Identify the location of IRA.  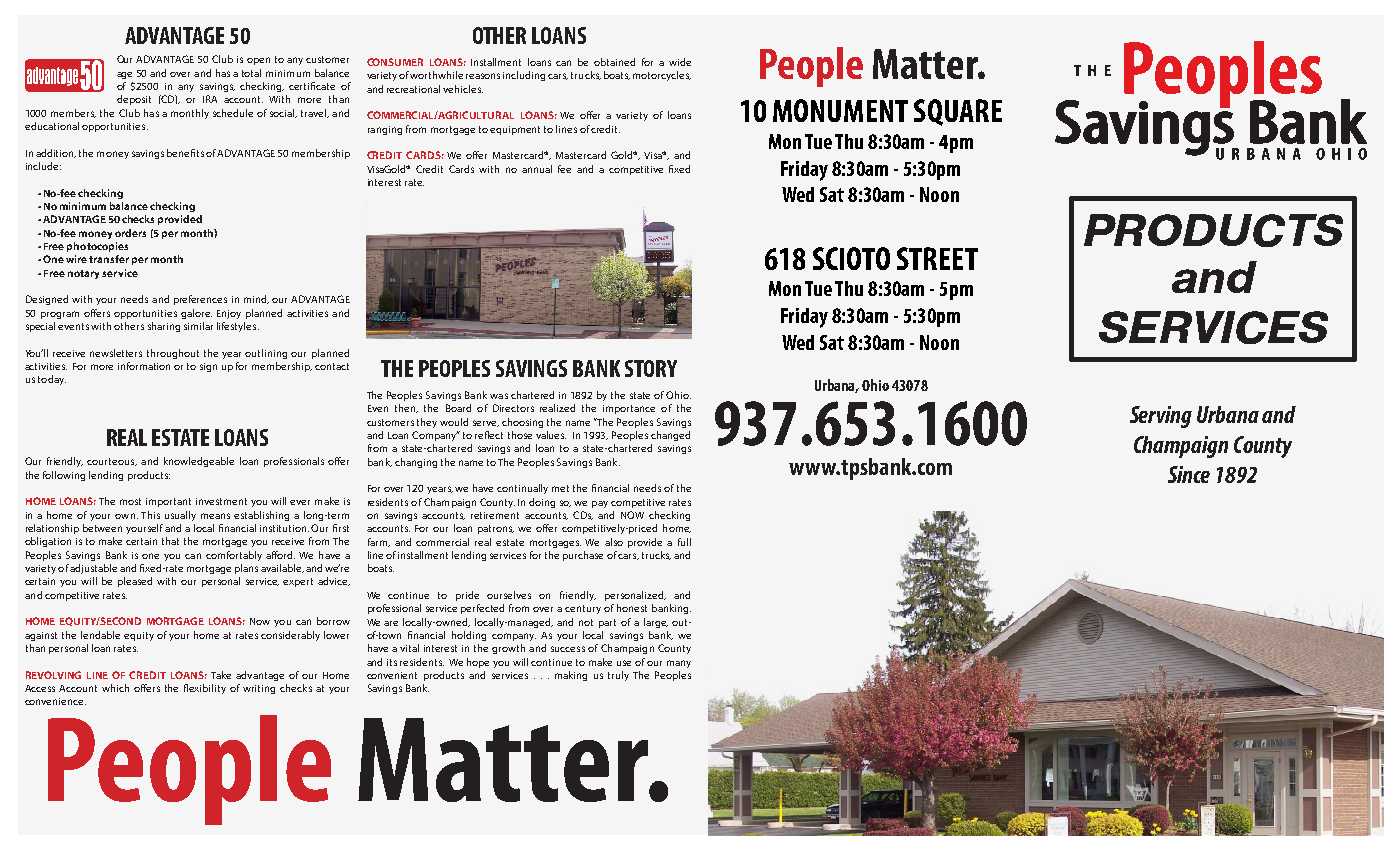
(210, 99).
